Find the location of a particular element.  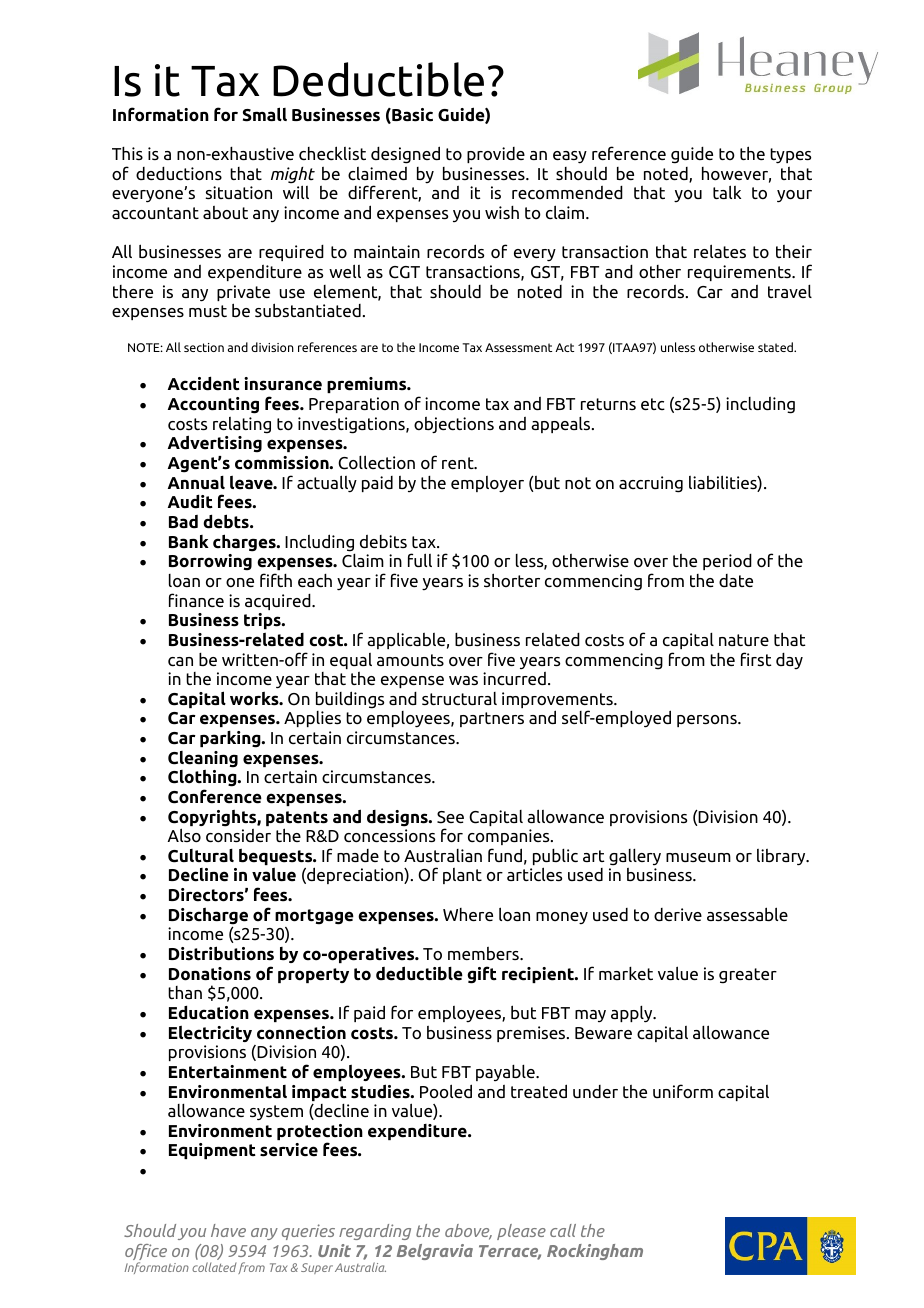

employer is located at coordinates (487, 484).
